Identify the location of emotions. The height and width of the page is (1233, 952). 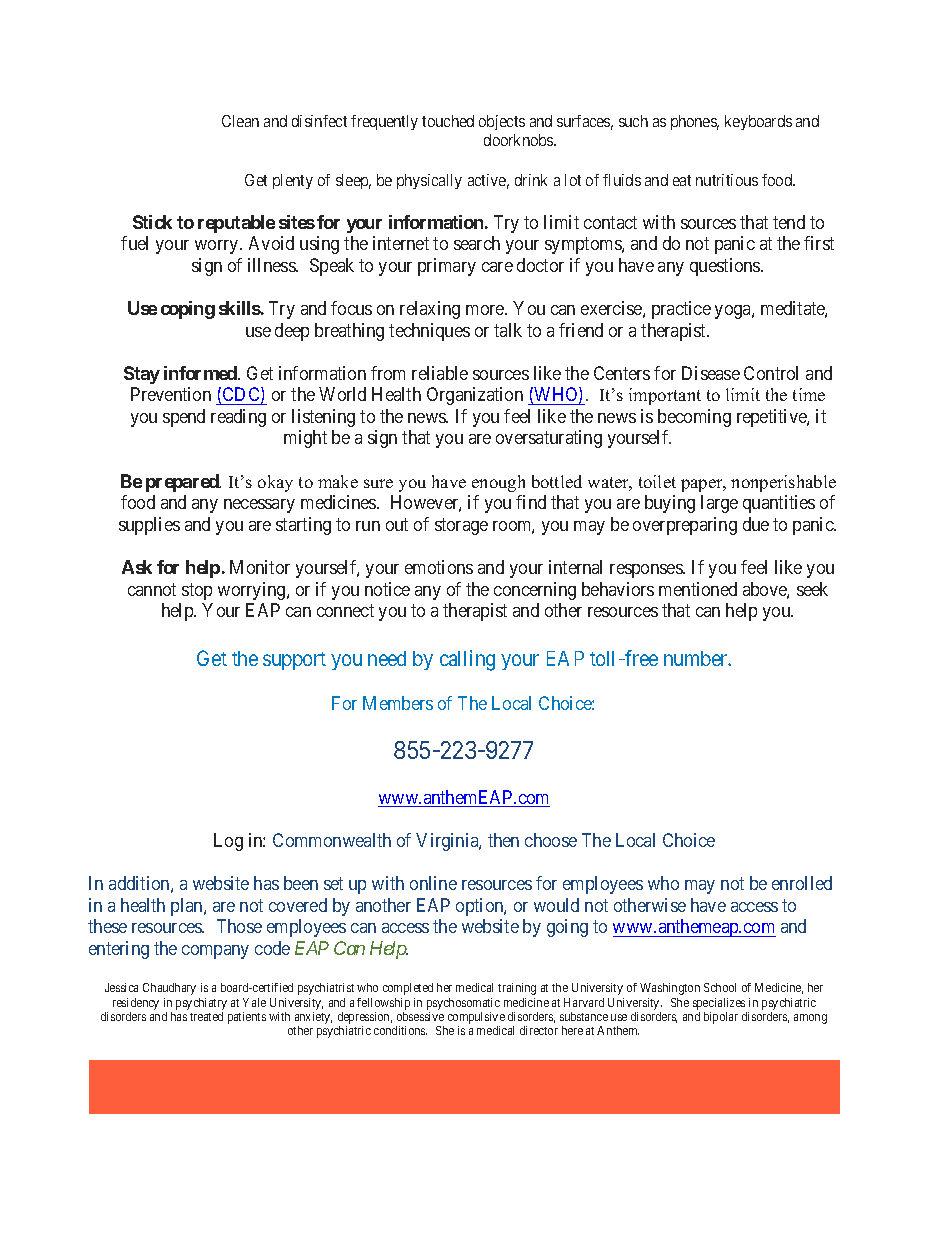
(439, 567).
